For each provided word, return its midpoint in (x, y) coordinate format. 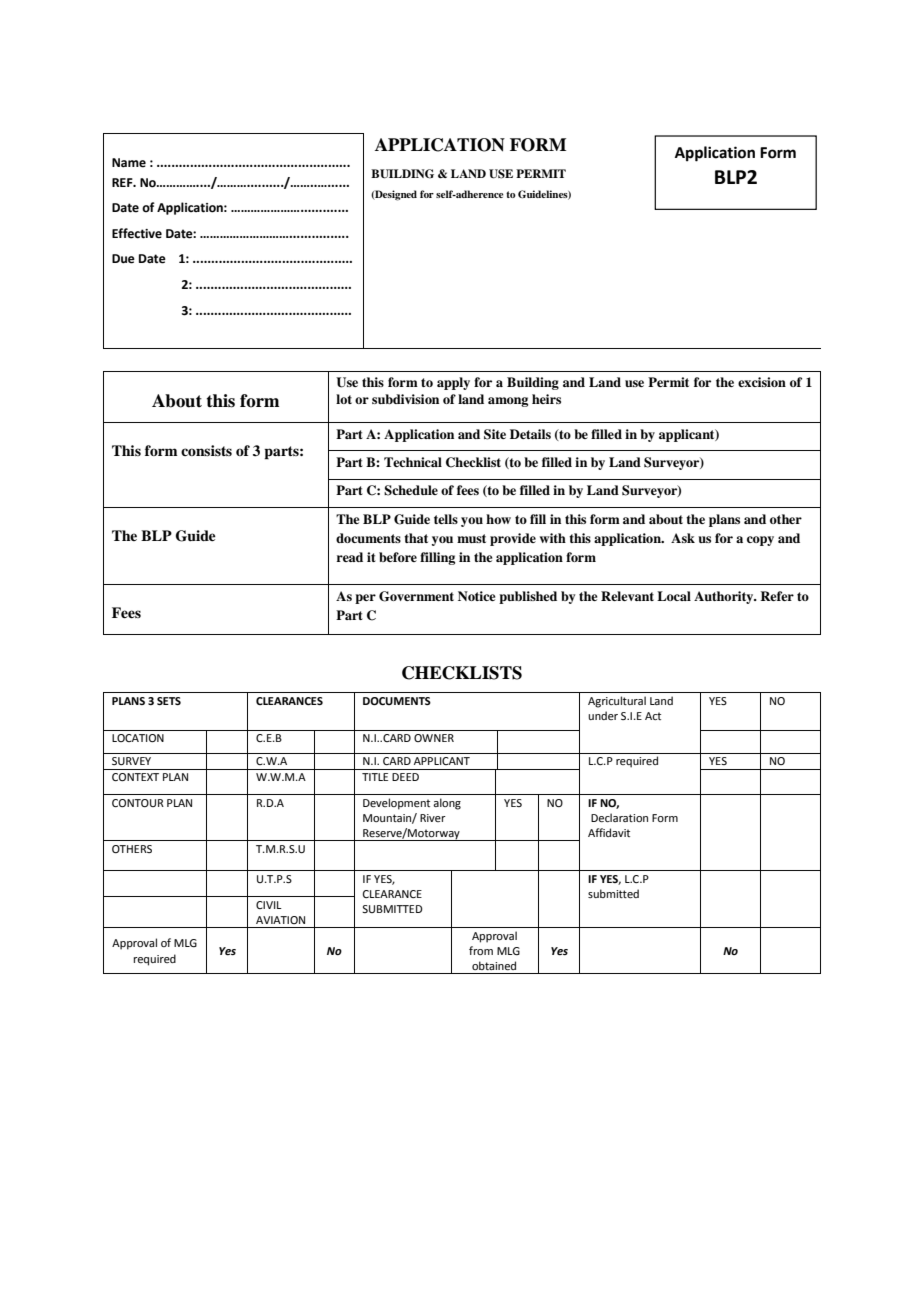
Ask (683, 538)
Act (653, 716)
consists (206, 450)
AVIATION (280, 920)
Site (495, 434)
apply (453, 383)
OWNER (434, 738)
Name (129, 163)
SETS (169, 701)
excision (762, 382)
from (481, 950)
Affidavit (609, 832)
